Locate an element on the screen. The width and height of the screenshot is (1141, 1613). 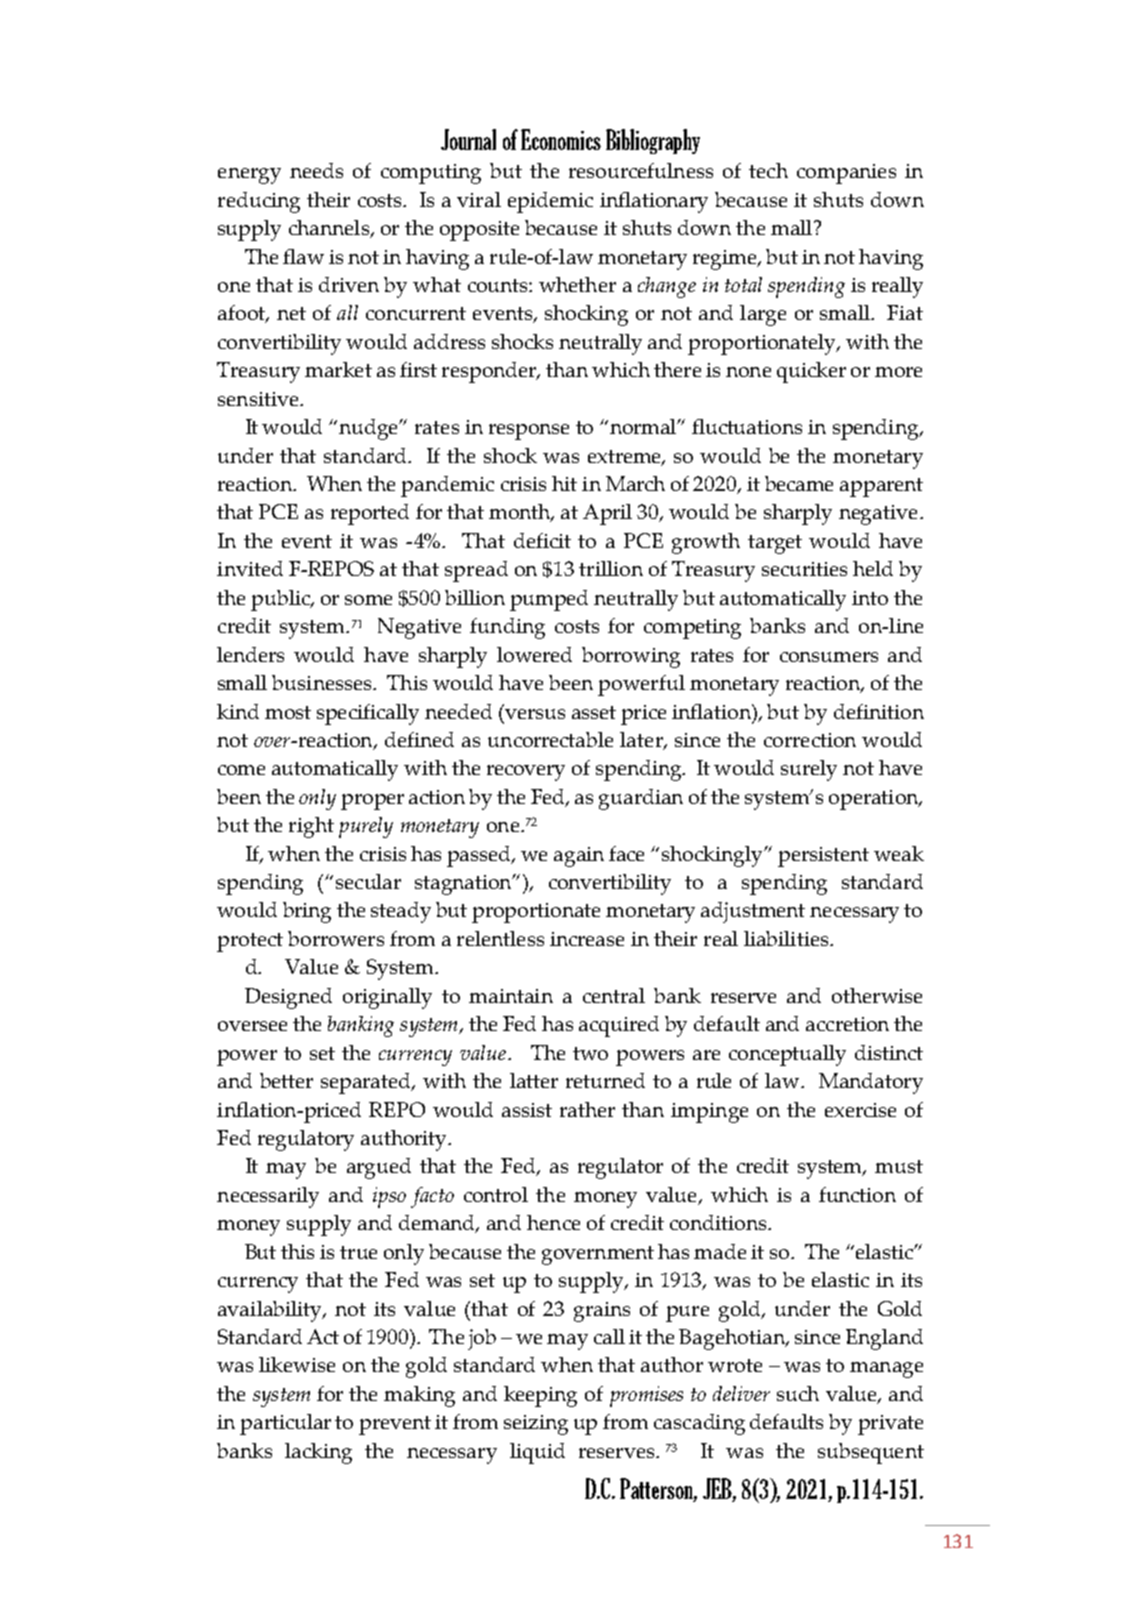
particular is located at coordinates (285, 1424).
